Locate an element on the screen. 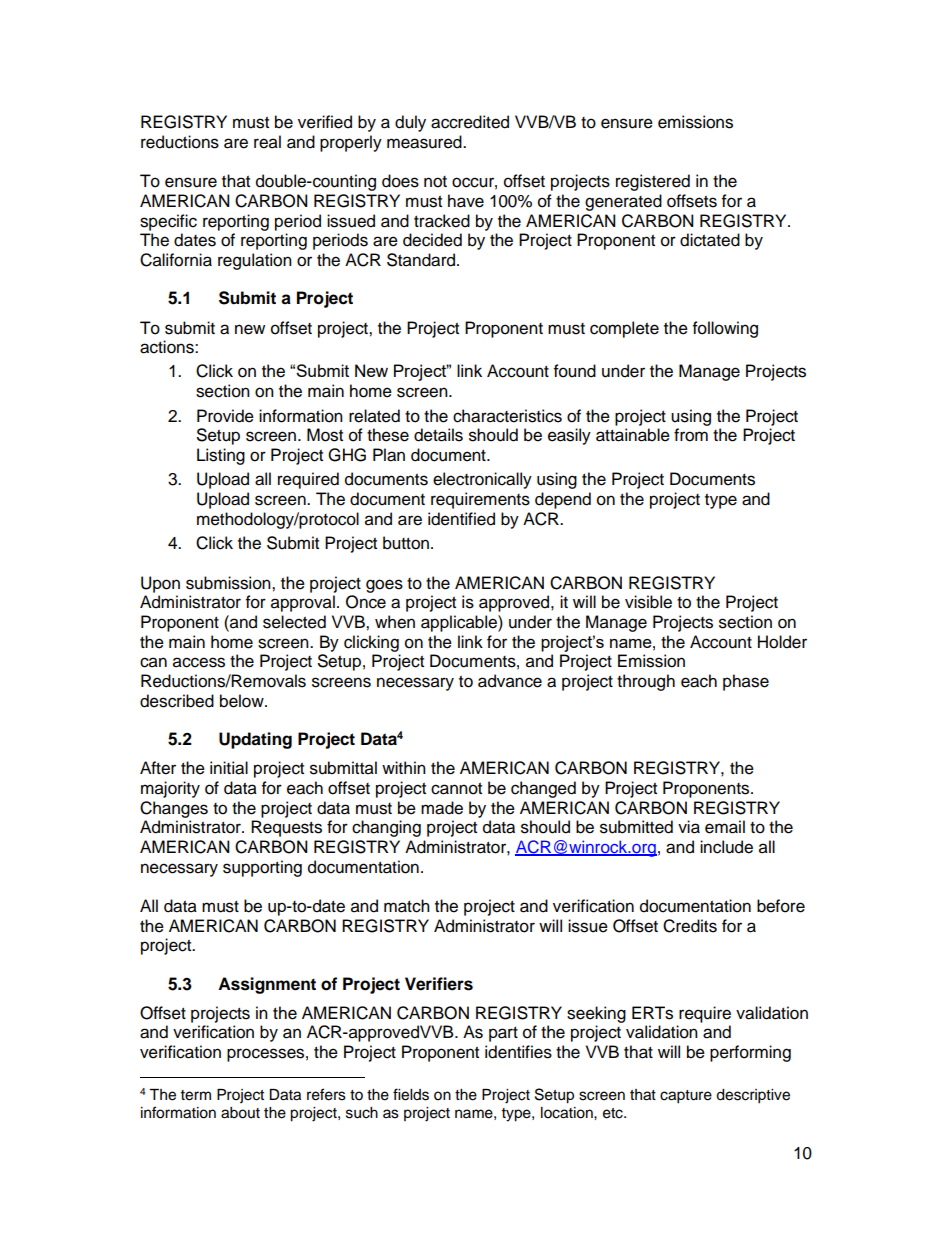 The image size is (952, 1233). Provide is located at coordinates (225, 416).
